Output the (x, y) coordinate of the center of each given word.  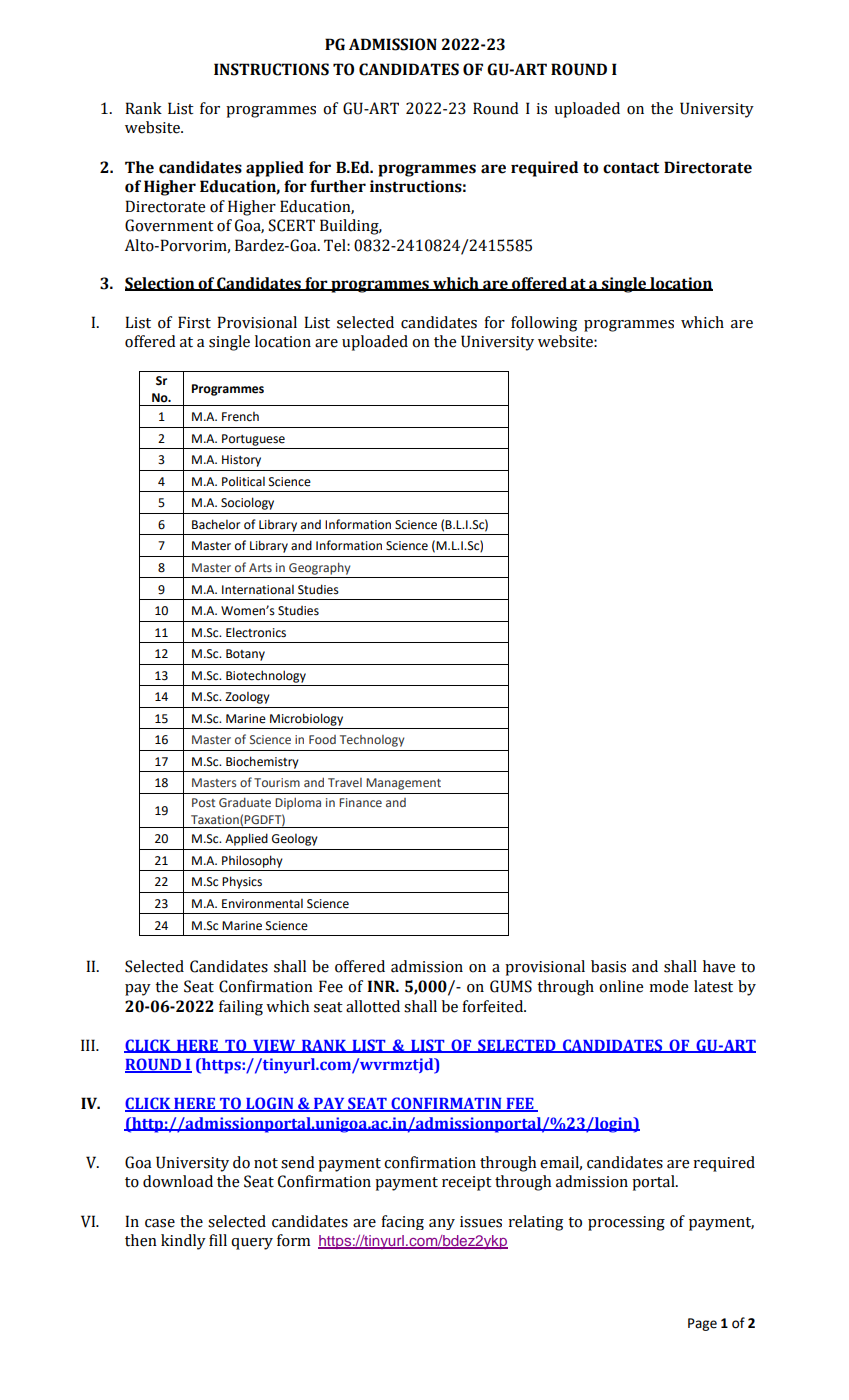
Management (403, 784)
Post (203, 802)
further (338, 186)
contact (631, 168)
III (89, 1045)
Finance (360, 802)
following (544, 324)
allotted (373, 1006)
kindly (183, 1242)
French (240, 417)
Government (169, 225)
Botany (245, 655)
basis (608, 966)
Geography (319, 568)
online (621, 986)
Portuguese (253, 440)
